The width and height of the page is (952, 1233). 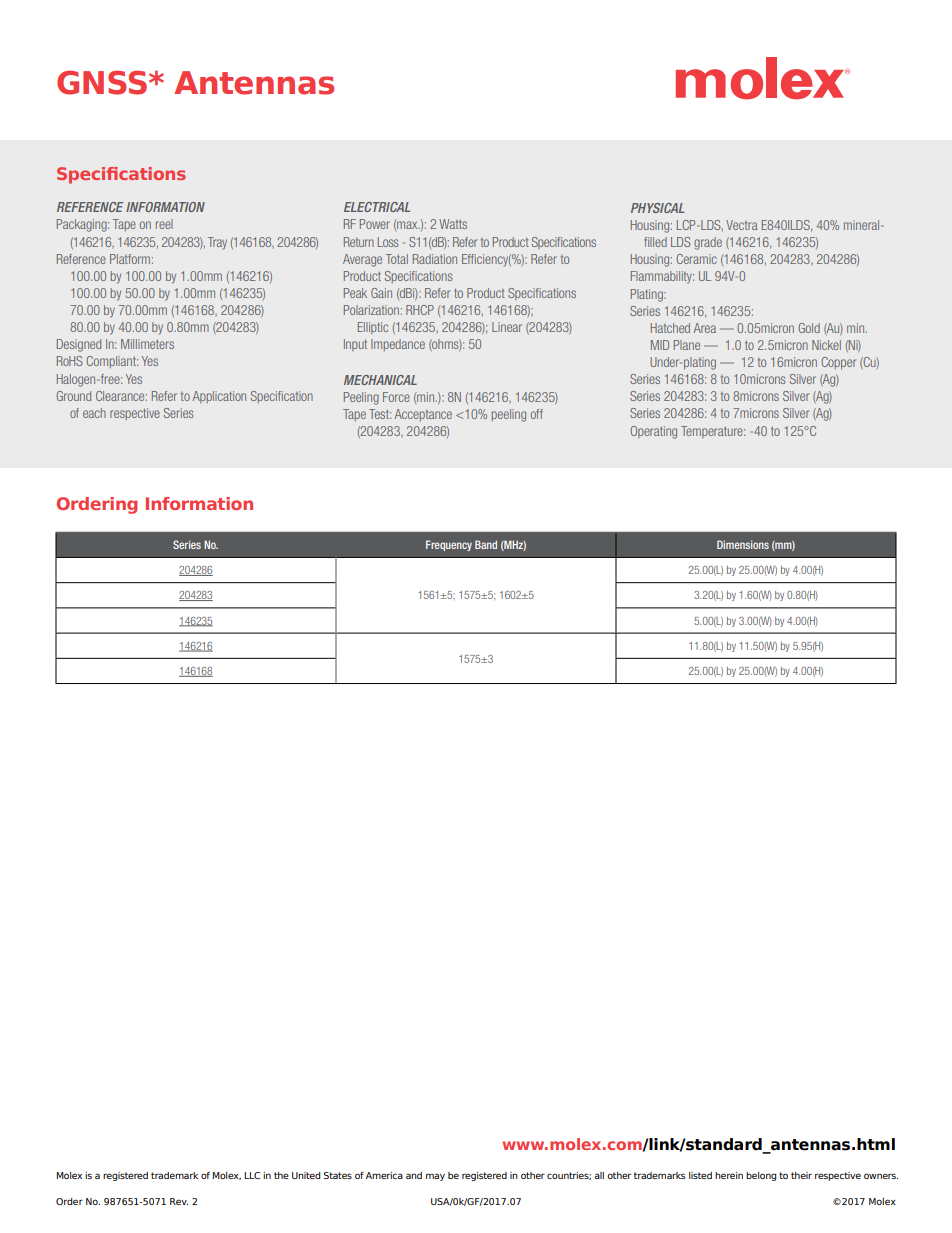 What do you see at coordinates (713, 432) in the page?
I see `Temperature` at bounding box center [713, 432].
